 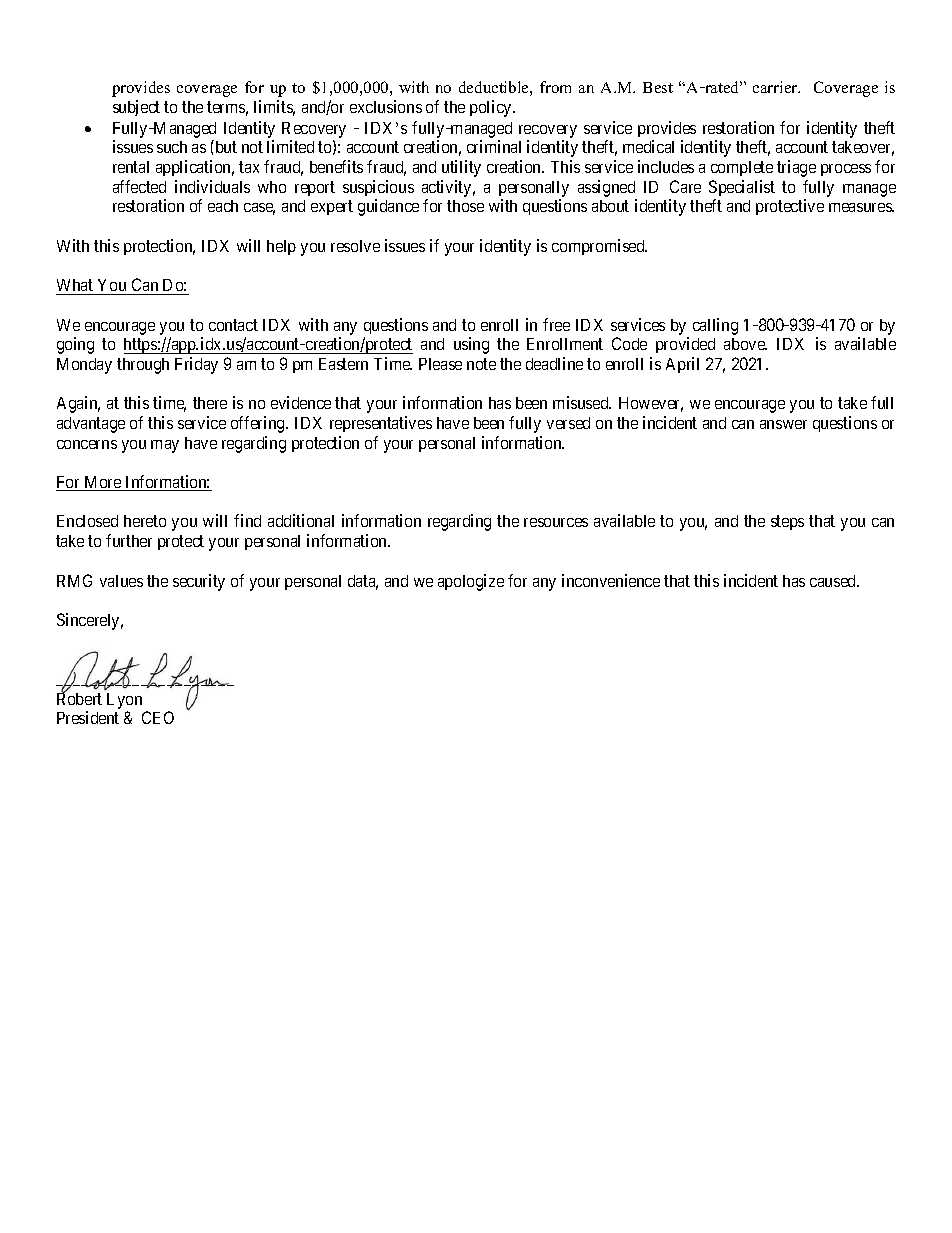 What do you see at coordinates (776, 87) in the screenshot?
I see `carrier` at bounding box center [776, 87].
